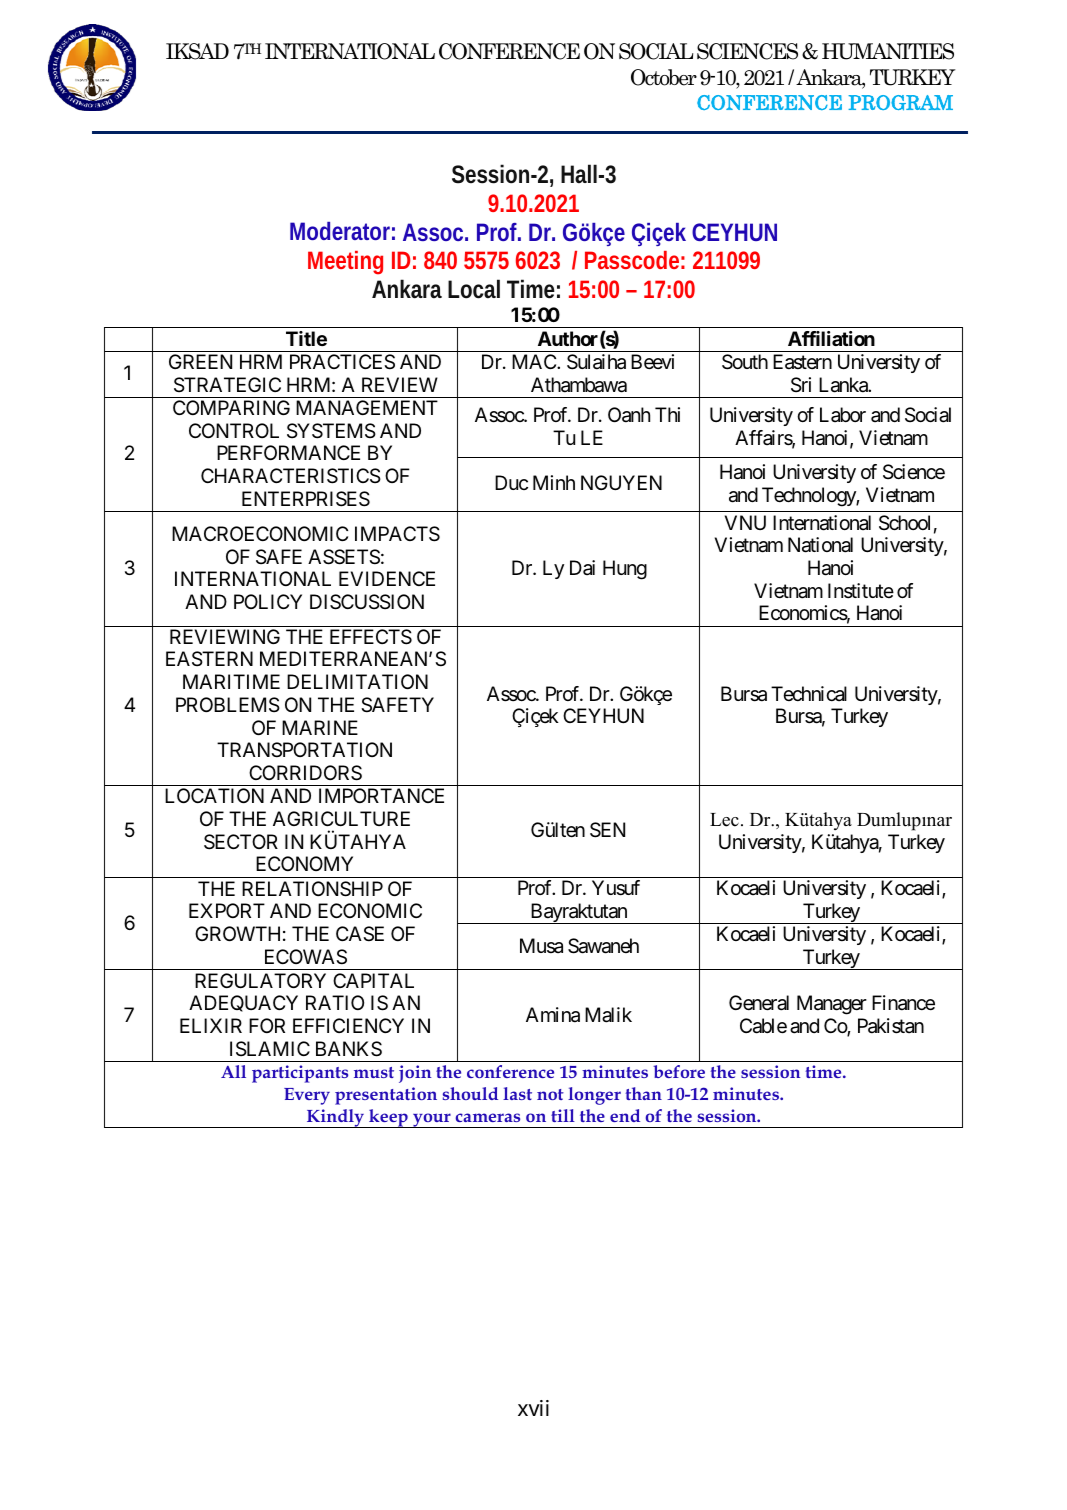 This screenshot has width=1067, height=1510. What do you see at coordinates (554, 482) in the screenshot?
I see `Minh` at bounding box center [554, 482].
